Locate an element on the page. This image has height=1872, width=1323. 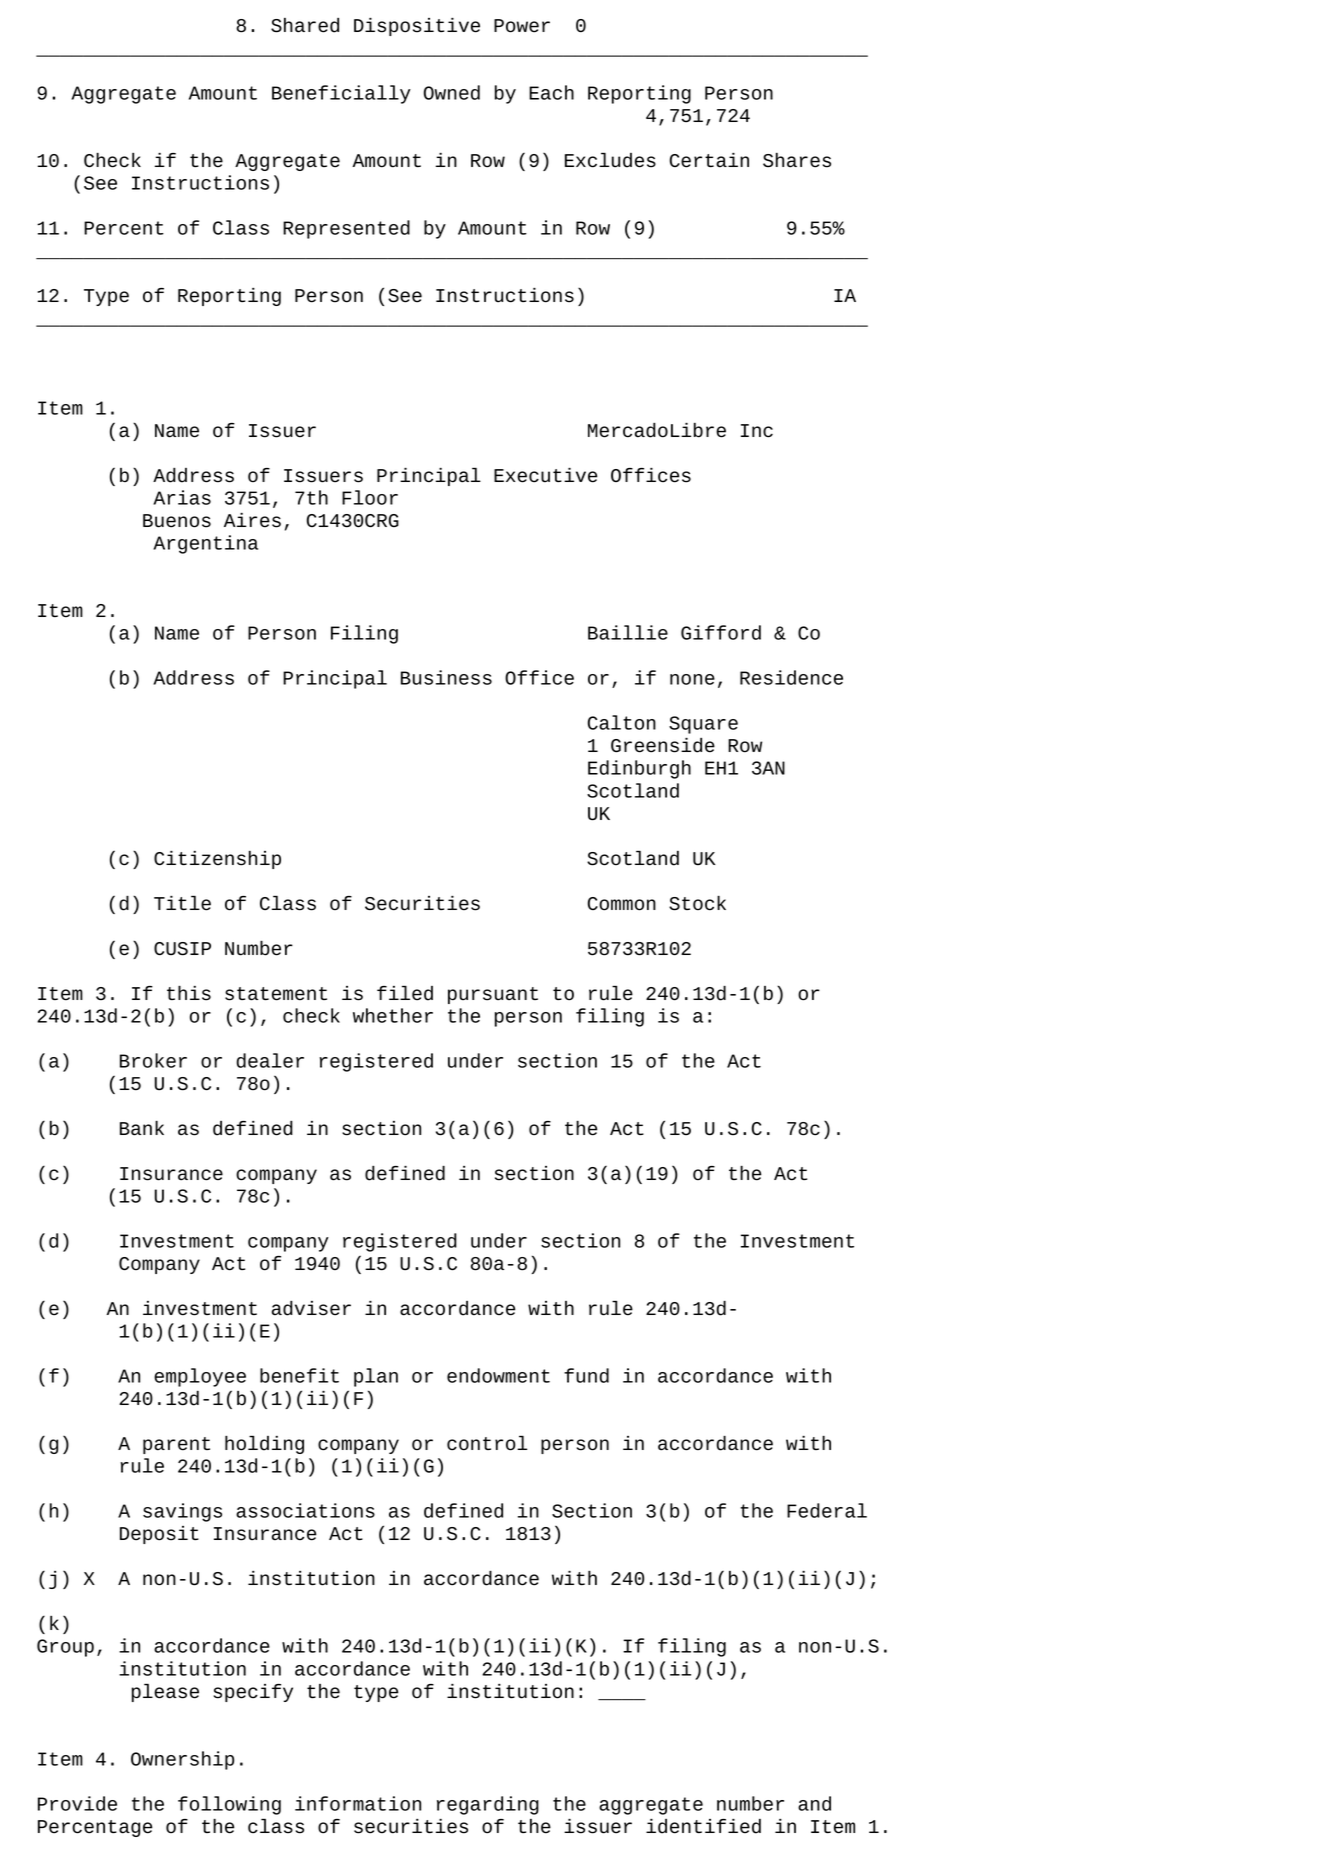
Certain is located at coordinates (709, 160).
